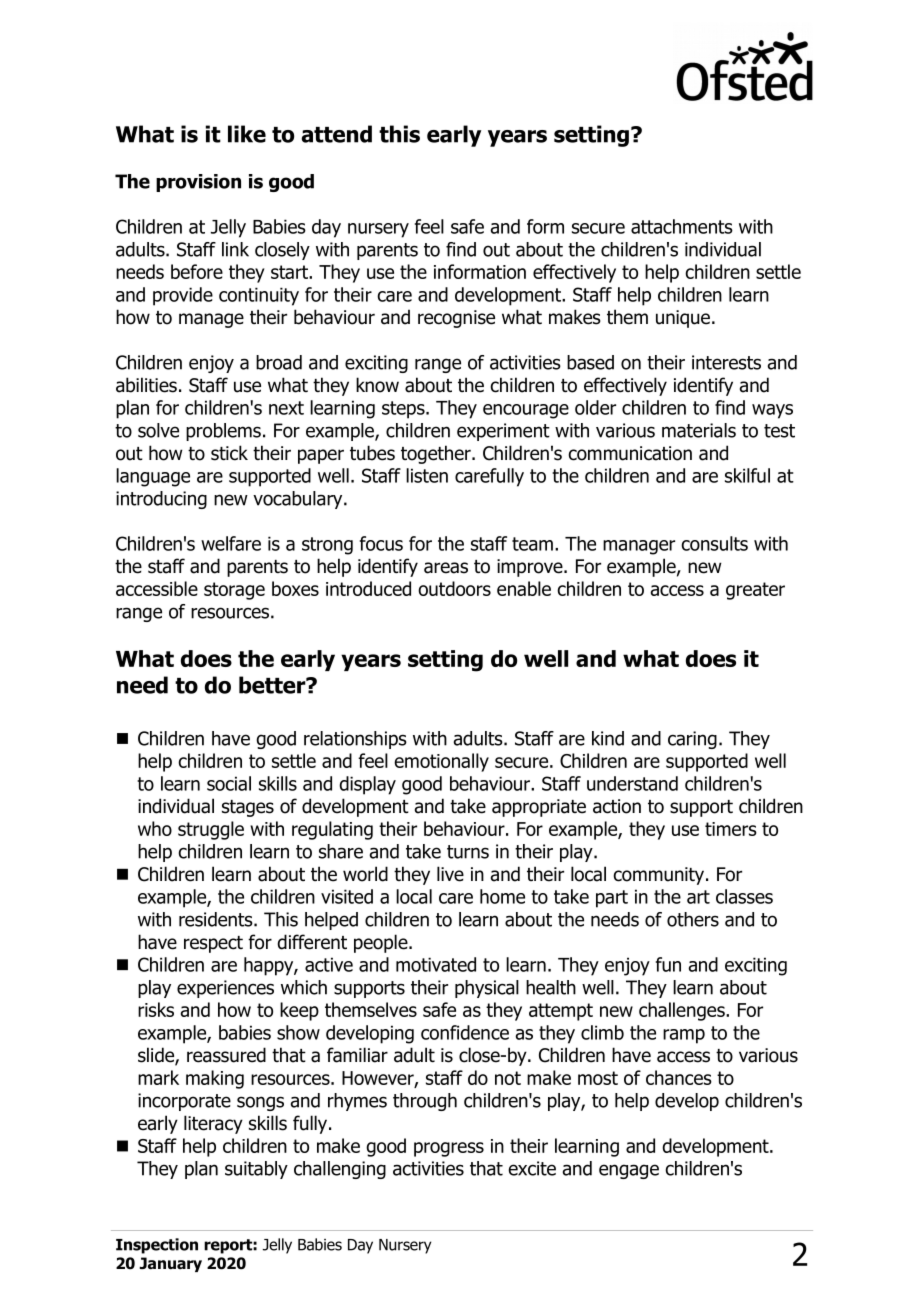 This screenshot has height=1310, width=924. Describe the element at coordinates (234, 591) in the screenshot. I see `storage` at that location.
